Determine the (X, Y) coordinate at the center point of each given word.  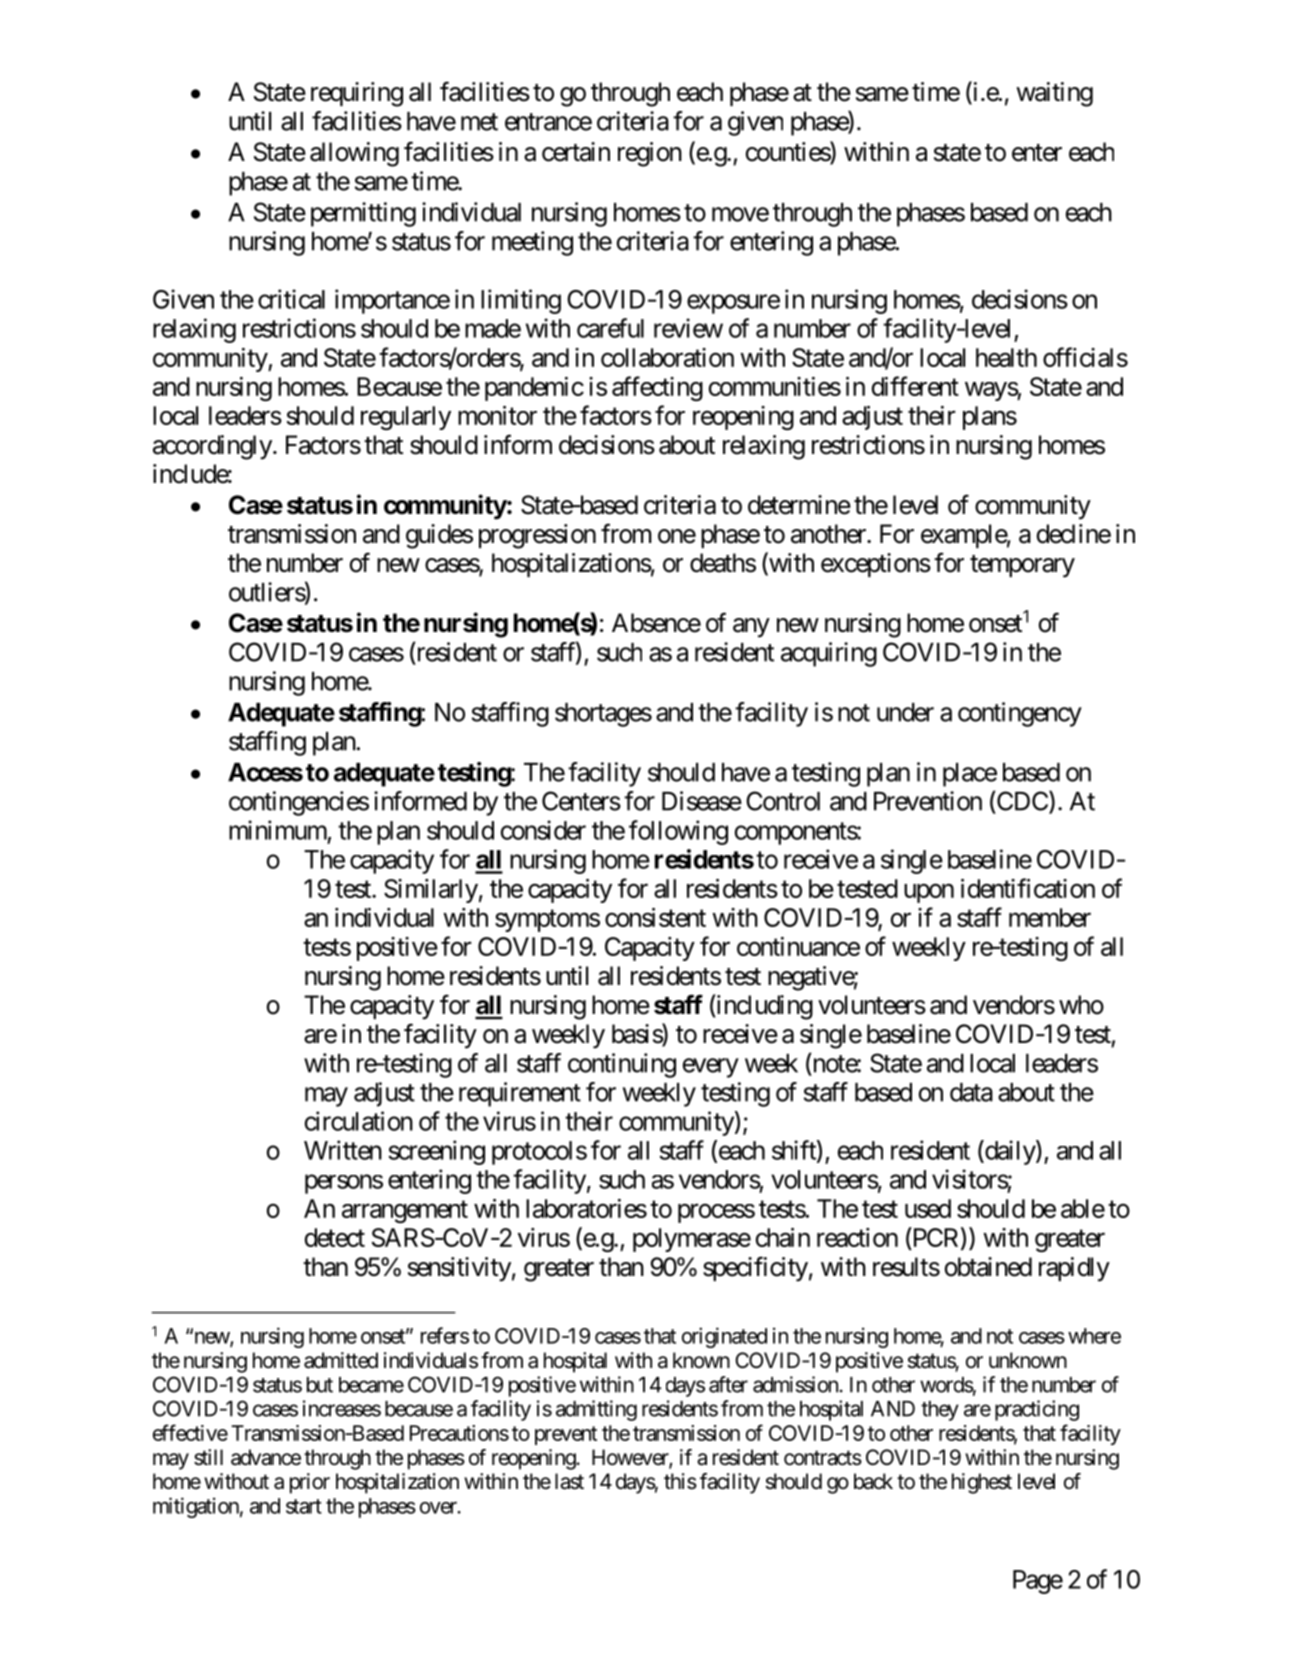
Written (343, 1150)
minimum (278, 830)
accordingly (212, 447)
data (971, 1092)
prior (310, 1483)
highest (982, 1483)
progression (537, 536)
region (650, 154)
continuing (622, 1065)
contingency (1020, 714)
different (915, 386)
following (678, 832)
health (1006, 357)
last (569, 1481)
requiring (357, 94)
